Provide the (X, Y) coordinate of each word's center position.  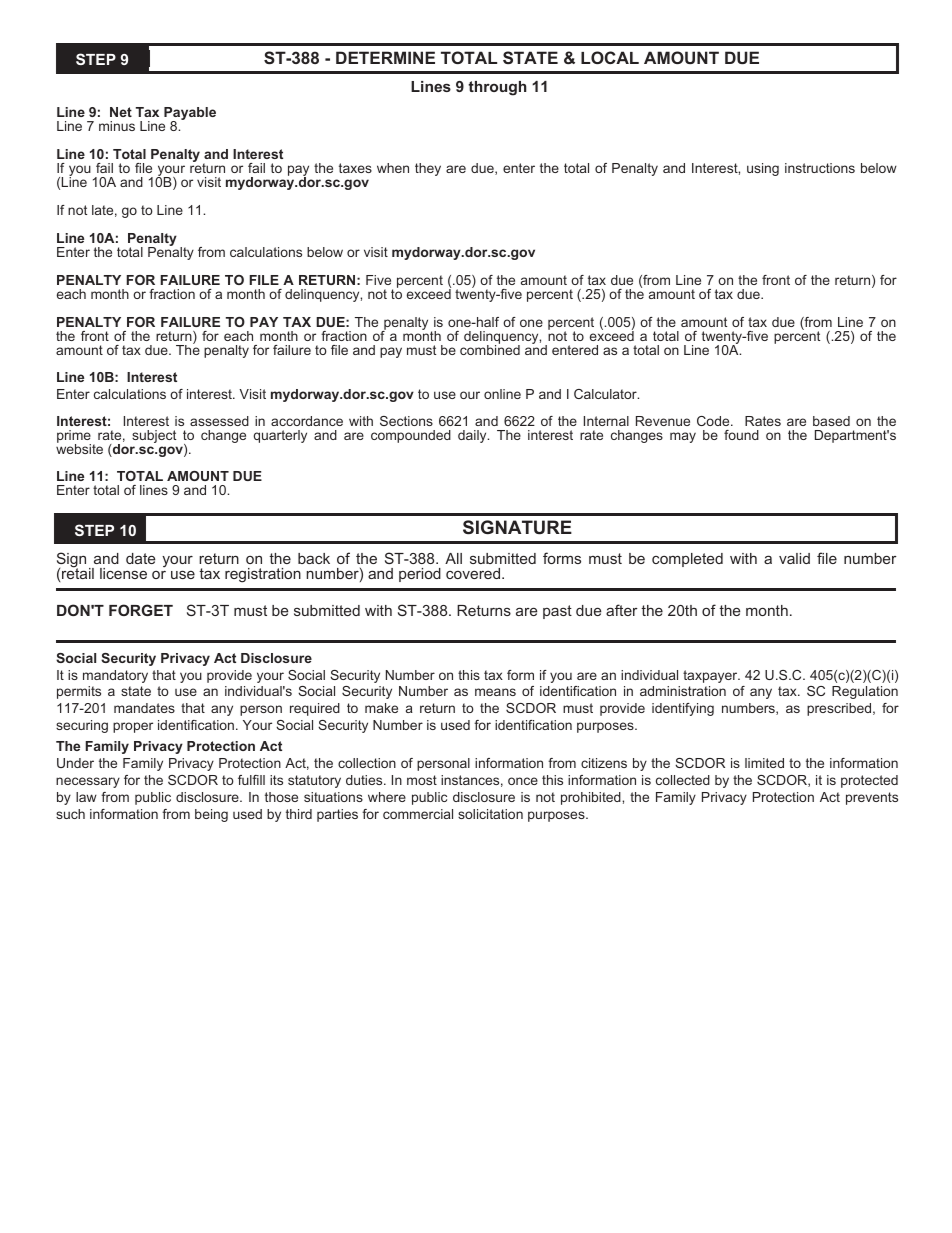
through (497, 88)
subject (154, 436)
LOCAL (610, 57)
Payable (190, 114)
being (211, 815)
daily (473, 436)
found (741, 435)
